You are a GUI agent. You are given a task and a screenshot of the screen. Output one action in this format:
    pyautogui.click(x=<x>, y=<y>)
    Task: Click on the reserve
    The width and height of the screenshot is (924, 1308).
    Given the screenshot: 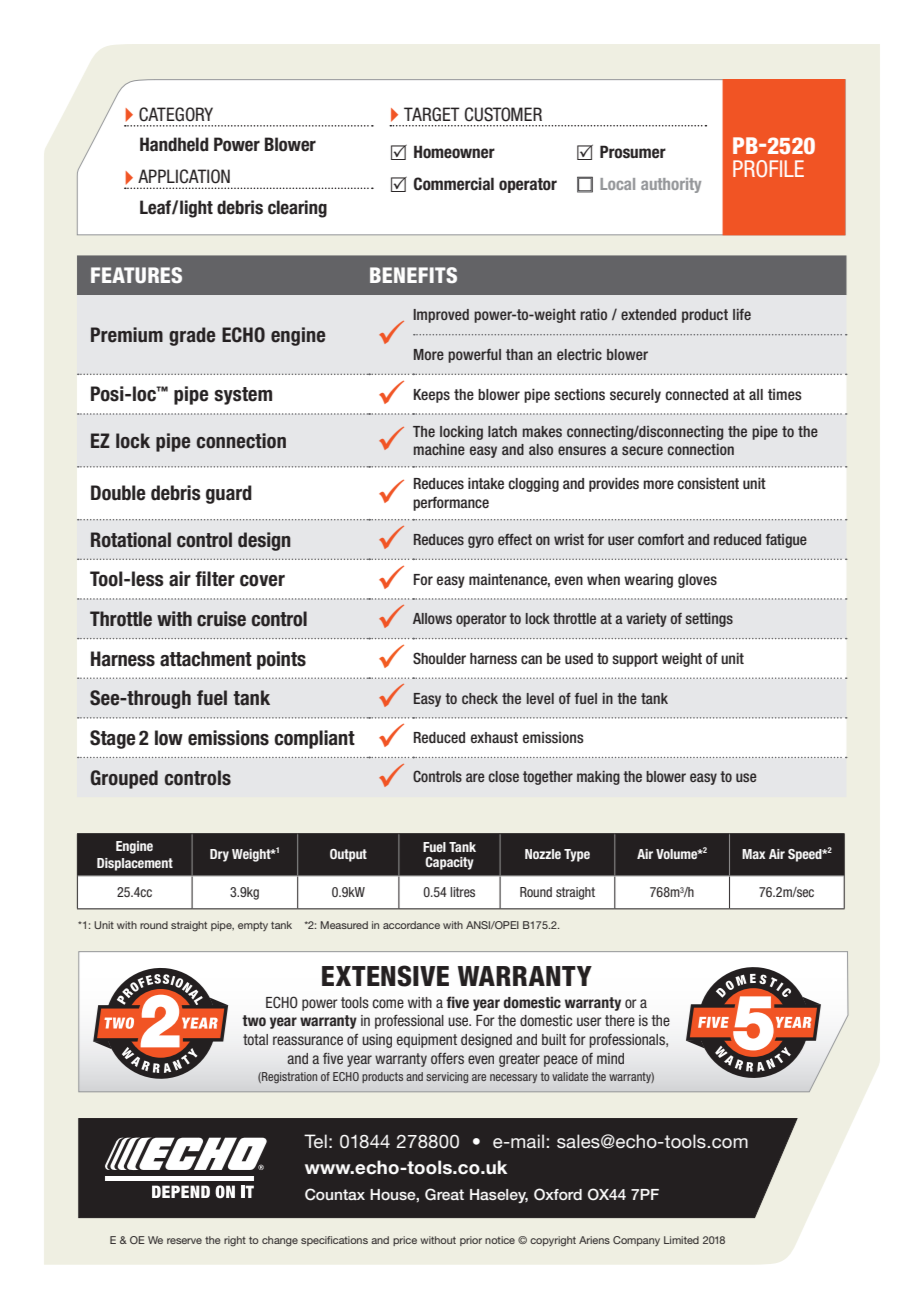 What is the action you would take?
    pyautogui.click(x=184, y=1241)
